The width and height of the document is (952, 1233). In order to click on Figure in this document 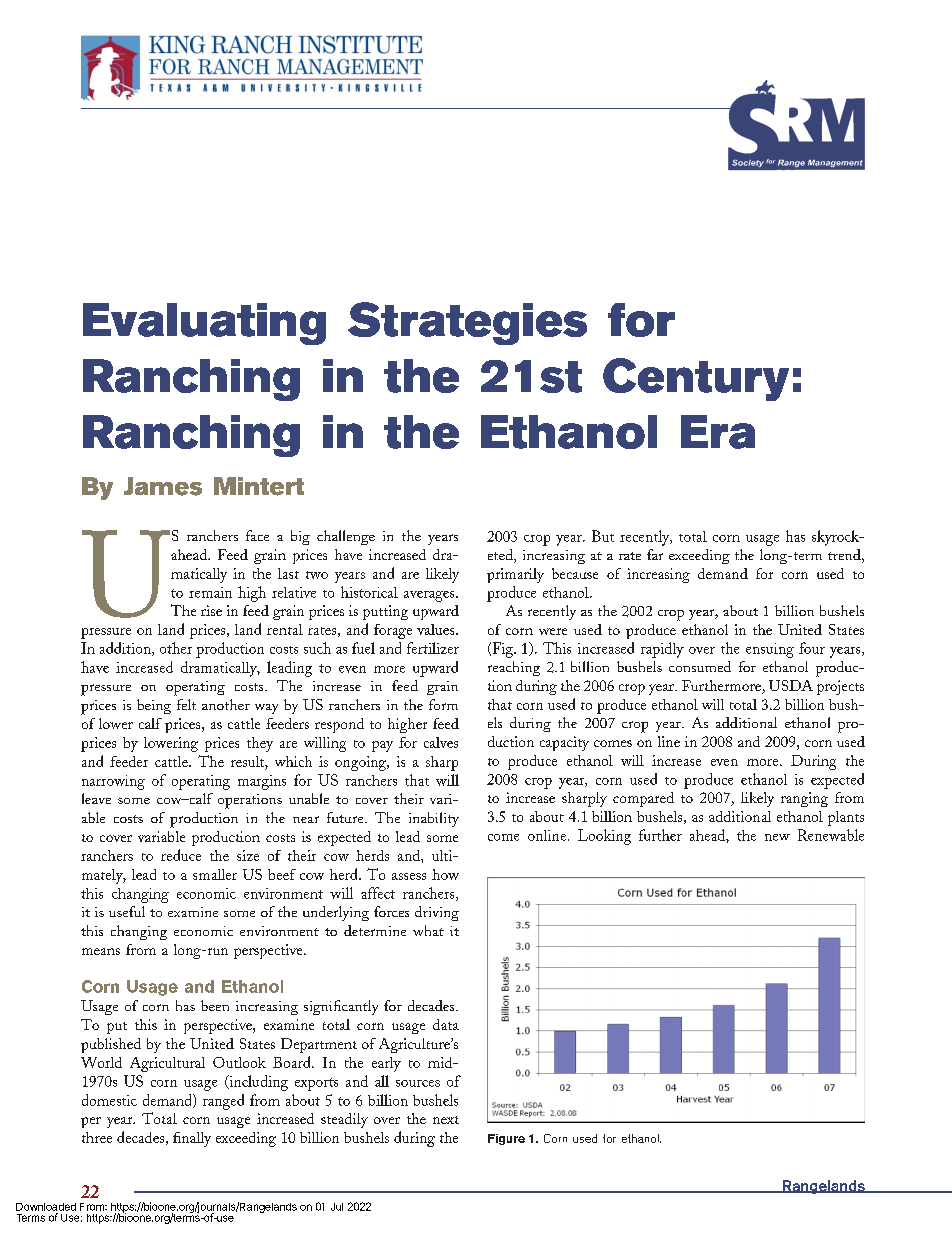, I will do `click(506, 1139)`.
